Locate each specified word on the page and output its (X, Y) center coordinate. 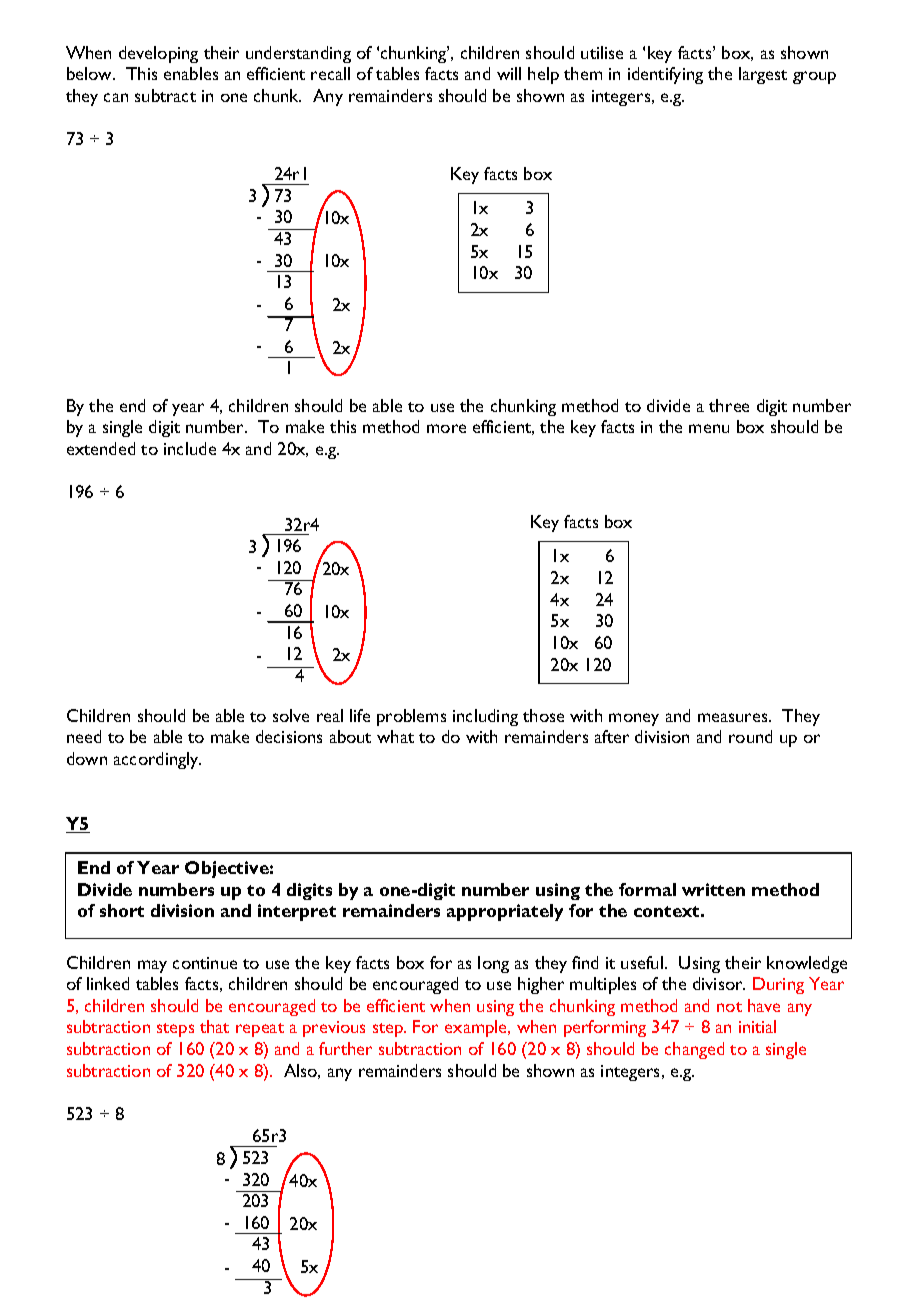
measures (734, 717)
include (190, 448)
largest (763, 75)
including (485, 717)
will (509, 73)
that (214, 1026)
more (446, 428)
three (729, 405)
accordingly (157, 760)
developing (158, 54)
